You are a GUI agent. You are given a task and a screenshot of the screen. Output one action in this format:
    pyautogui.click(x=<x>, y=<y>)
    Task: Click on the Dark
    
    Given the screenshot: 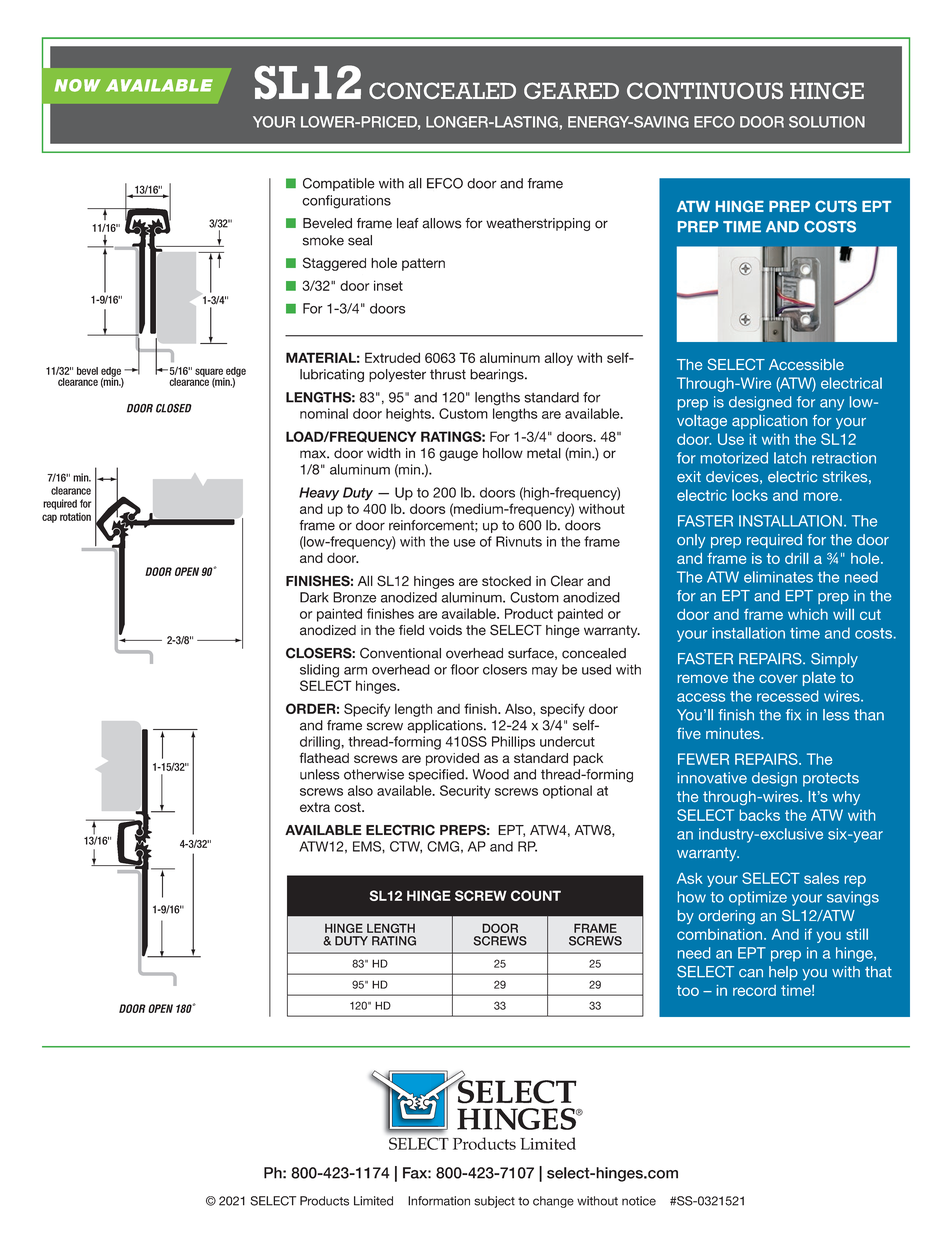 What is the action you would take?
    pyautogui.click(x=314, y=597)
